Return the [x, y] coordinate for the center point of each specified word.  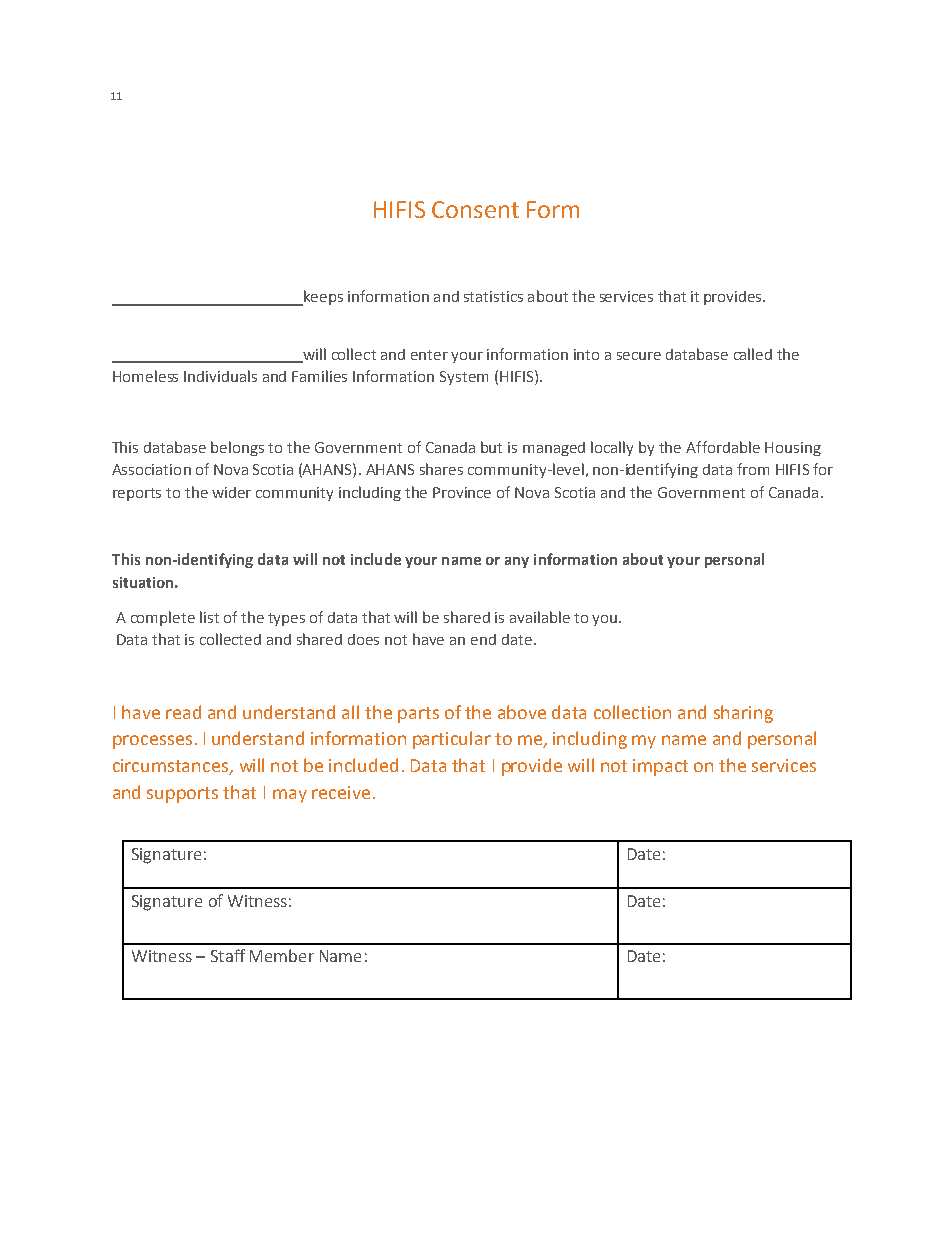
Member [282, 955]
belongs [237, 448]
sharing [743, 714]
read [183, 712]
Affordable [723, 447]
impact [660, 767]
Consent [475, 209]
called [753, 354]
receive [341, 792]
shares [441, 469]
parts [418, 715]
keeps [322, 298]
